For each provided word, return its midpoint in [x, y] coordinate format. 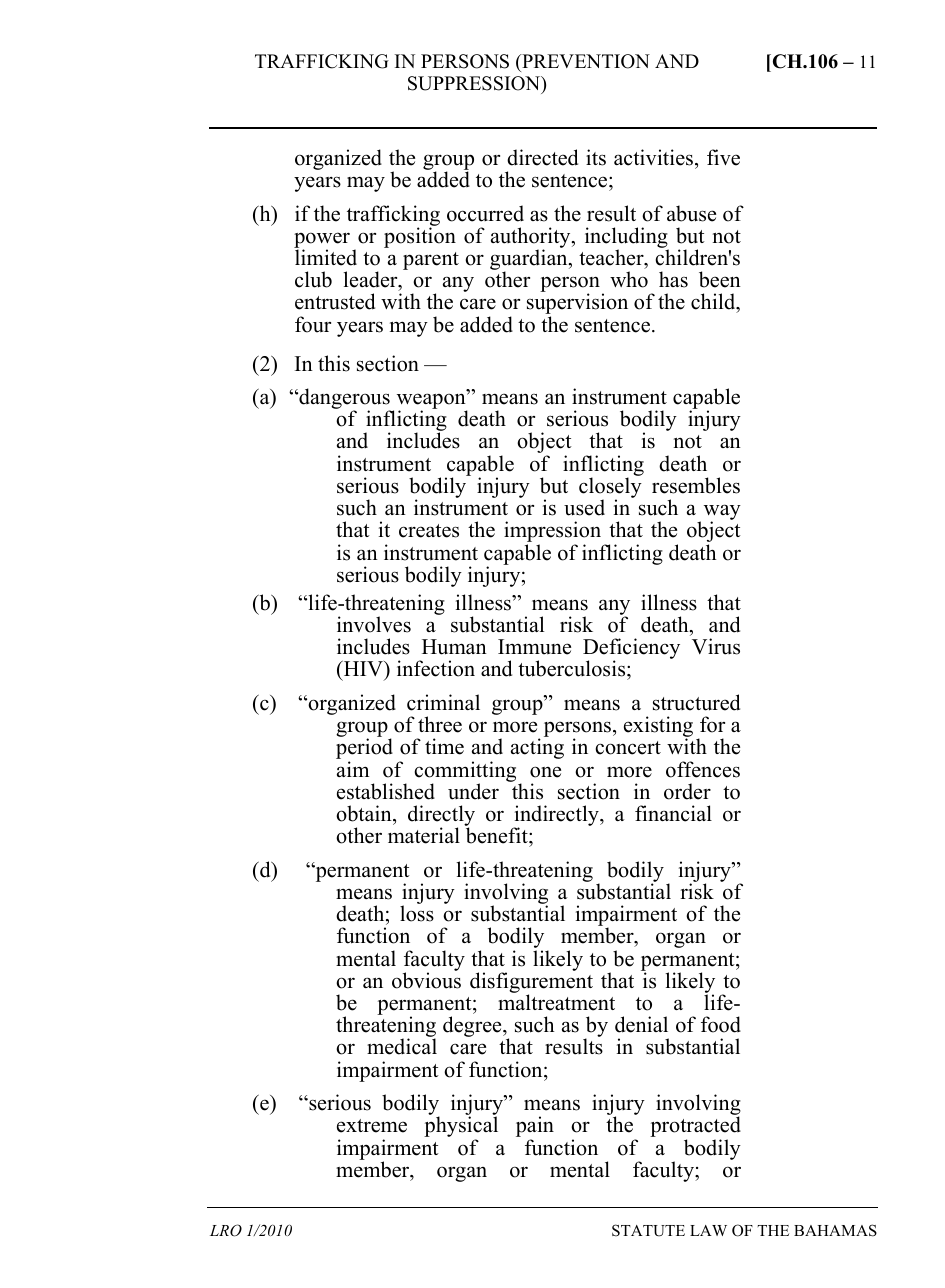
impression [552, 533]
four [313, 324]
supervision [577, 305]
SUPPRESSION [475, 83]
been [720, 279]
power [322, 241]
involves [374, 624]
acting [537, 748]
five [723, 157]
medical [402, 1046]
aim [353, 769]
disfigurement [531, 983]
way [722, 513]
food [721, 1024]
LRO [226, 1230]
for [712, 724]
